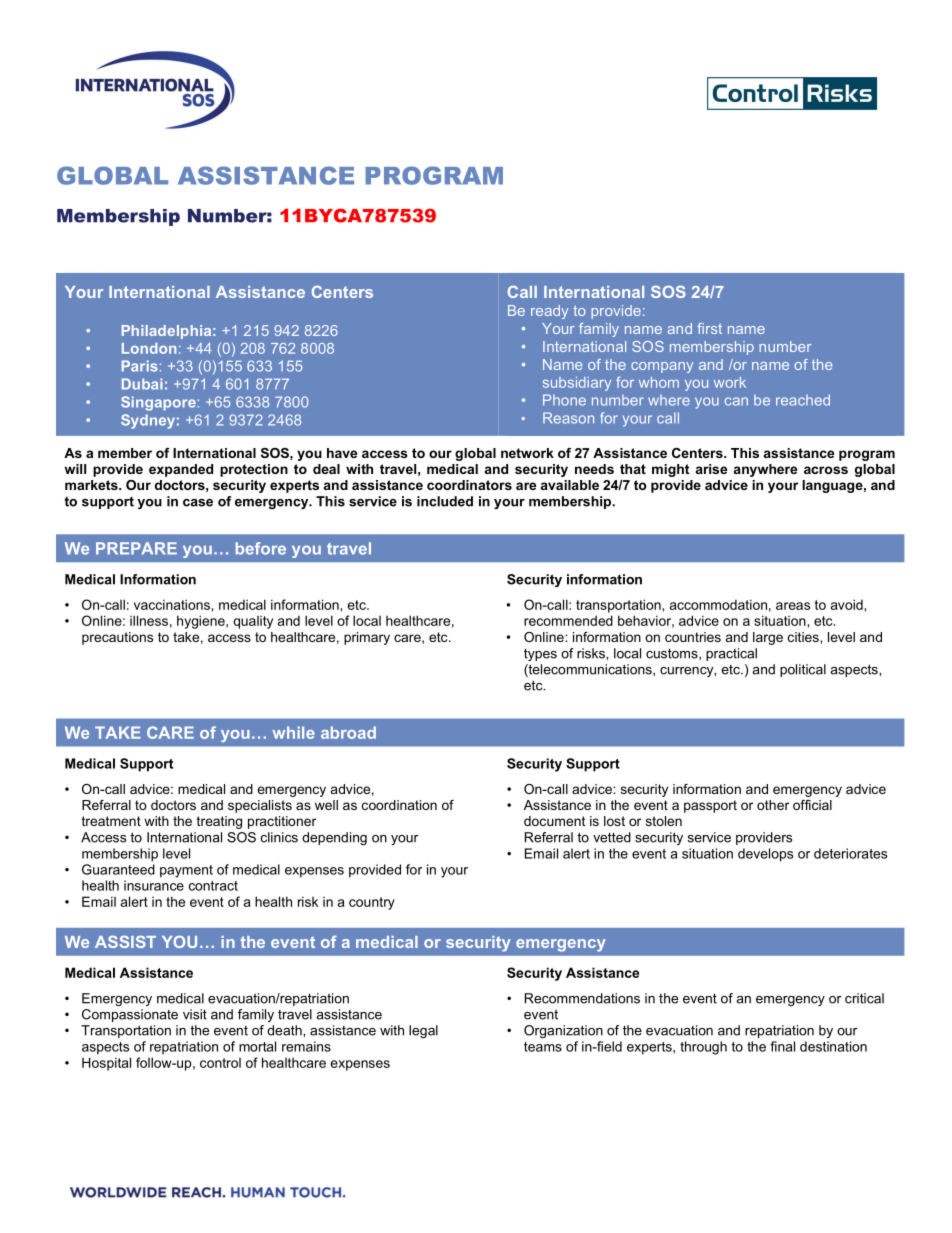 This document has width=952, height=1233. Describe the element at coordinates (709, 328) in the document. I see `first` at that location.
